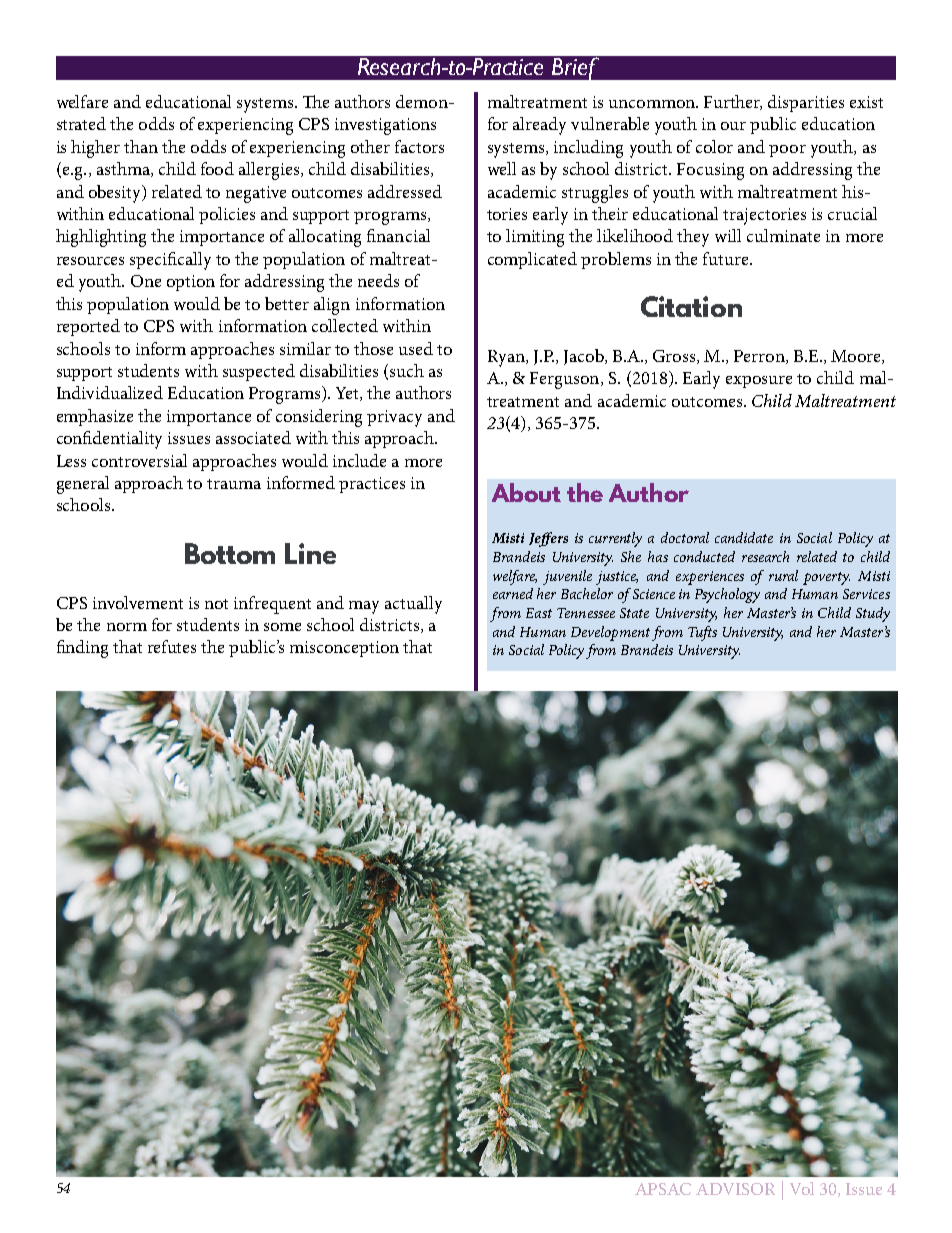 Image resolution: width=952 pixels, height=1233 pixels. Describe the element at coordinates (610, 633) in the page. I see `Development` at that location.
